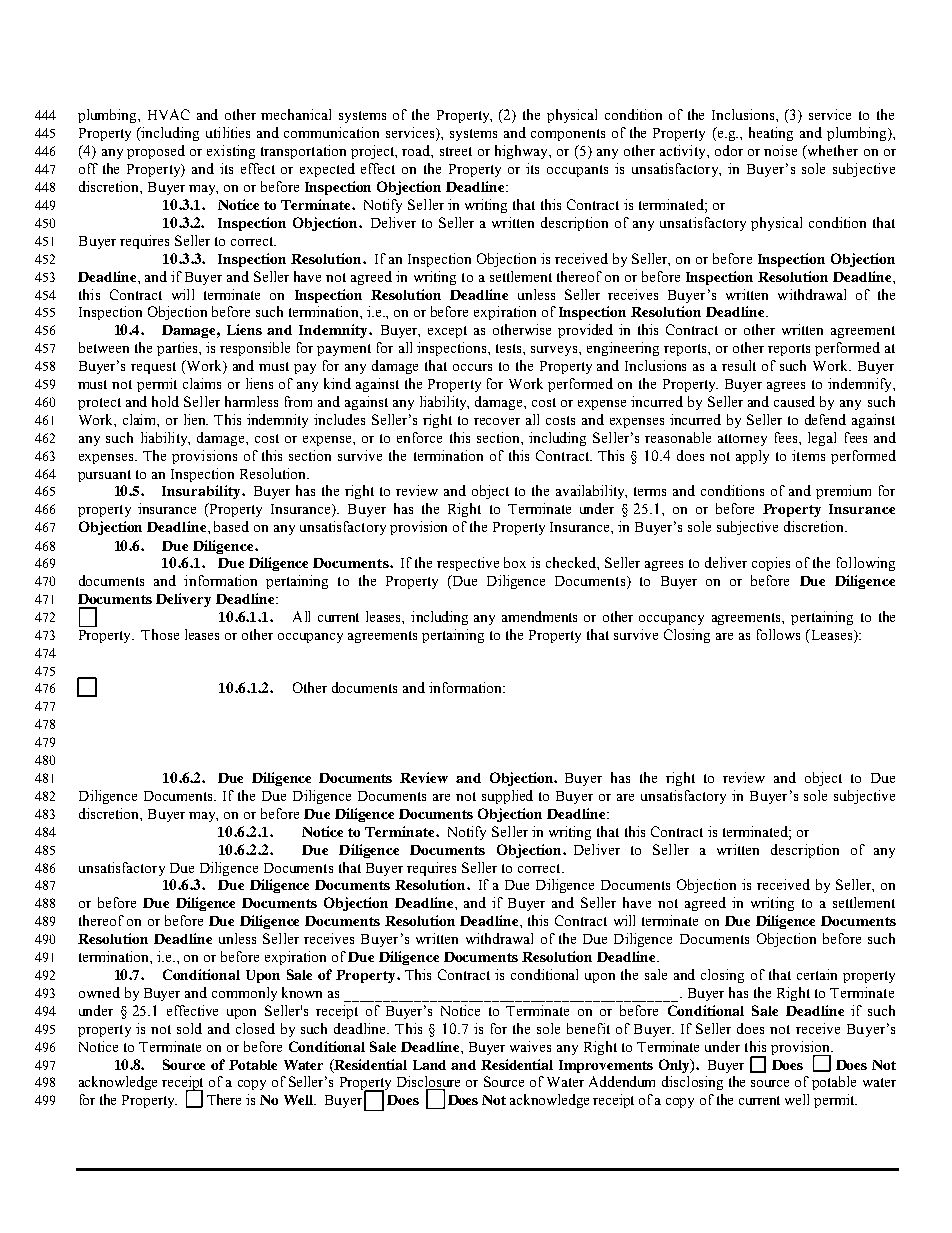 The width and height of the page is (952, 1233). Describe the element at coordinates (468, 564) in the page. I see `respective` at that location.
